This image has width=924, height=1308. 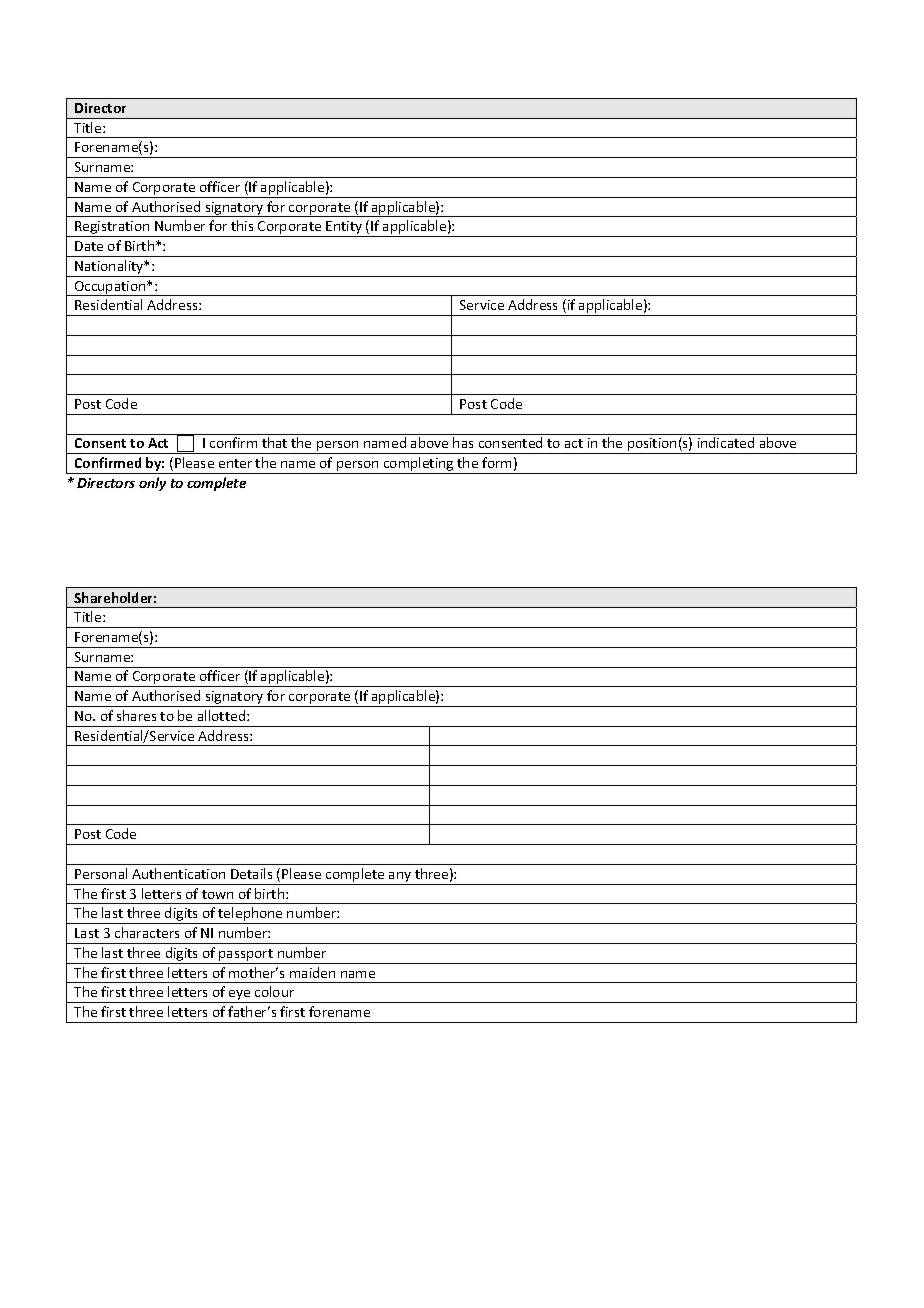 I want to click on shares, so click(x=136, y=715).
